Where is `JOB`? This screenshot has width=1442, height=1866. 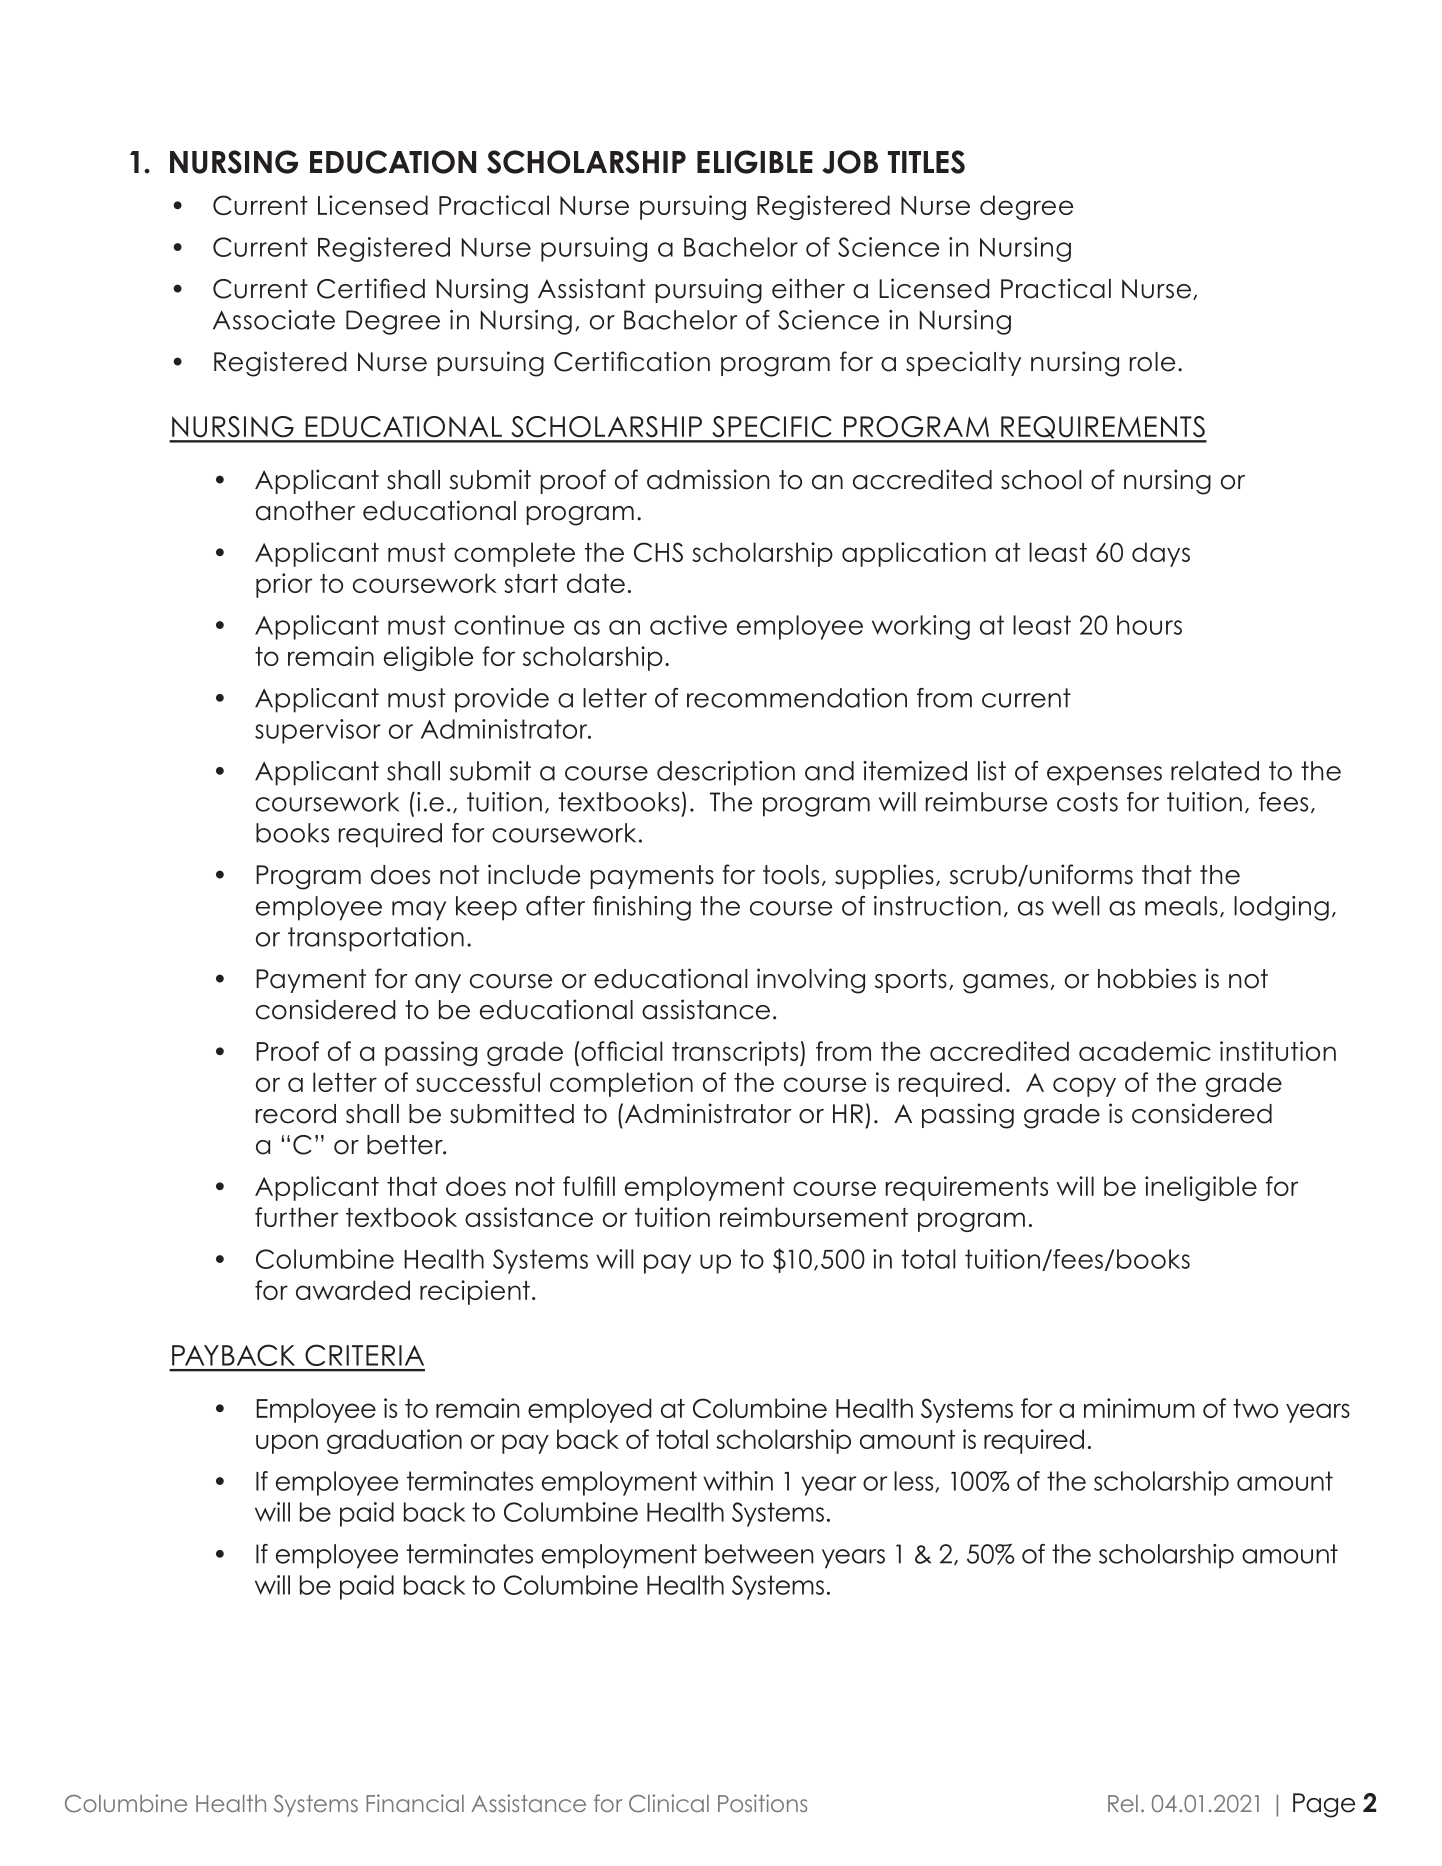
JOB is located at coordinates (850, 162).
